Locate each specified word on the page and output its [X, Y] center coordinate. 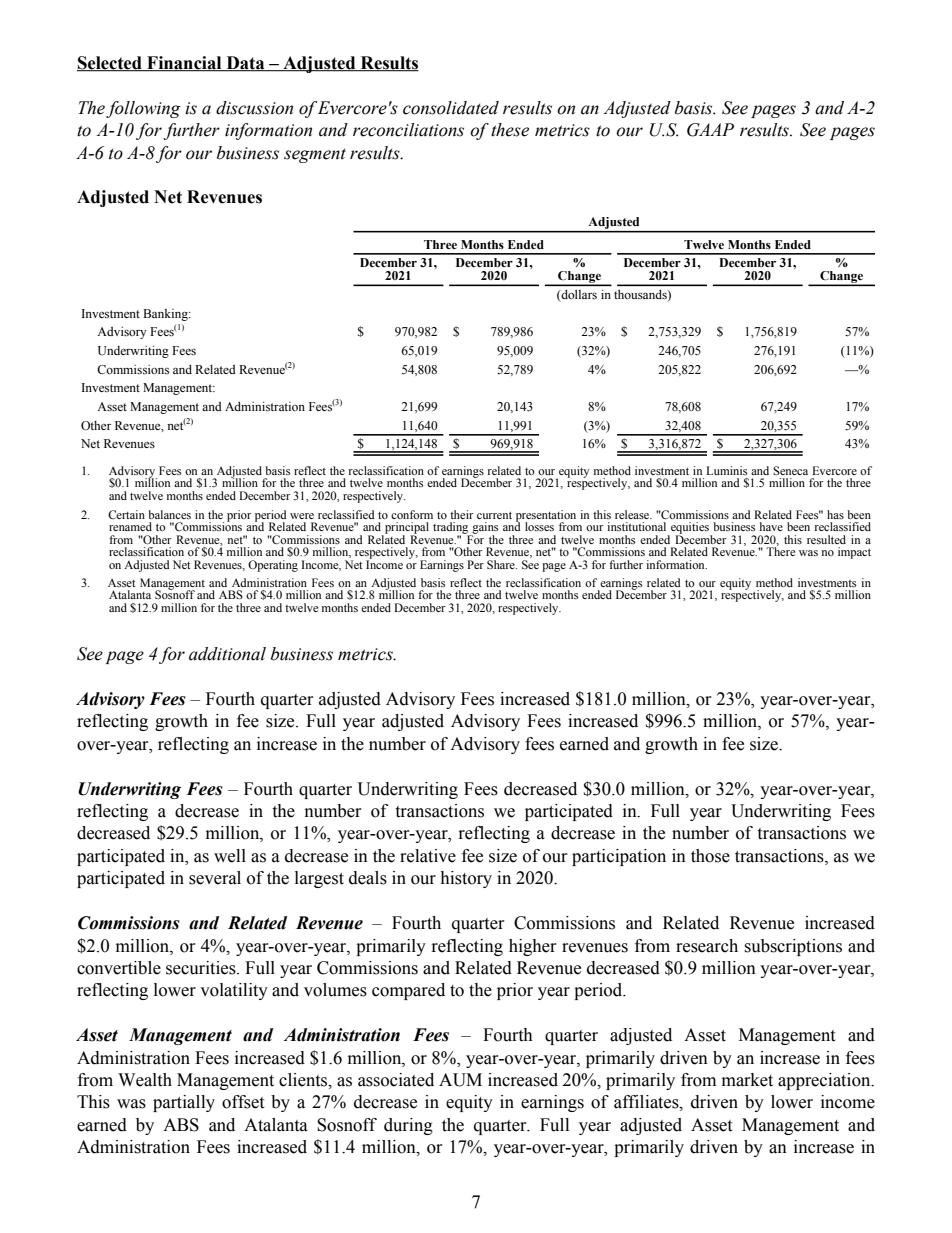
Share [502, 564]
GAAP [710, 130]
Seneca [790, 470]
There [780, 550]
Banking [166, 315]
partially [184, 1103]
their [461, 514]
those [710, 856]
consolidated [451, 108]
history [466, 879]
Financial [184, 63]
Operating [273, 566]
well [230, 856]
